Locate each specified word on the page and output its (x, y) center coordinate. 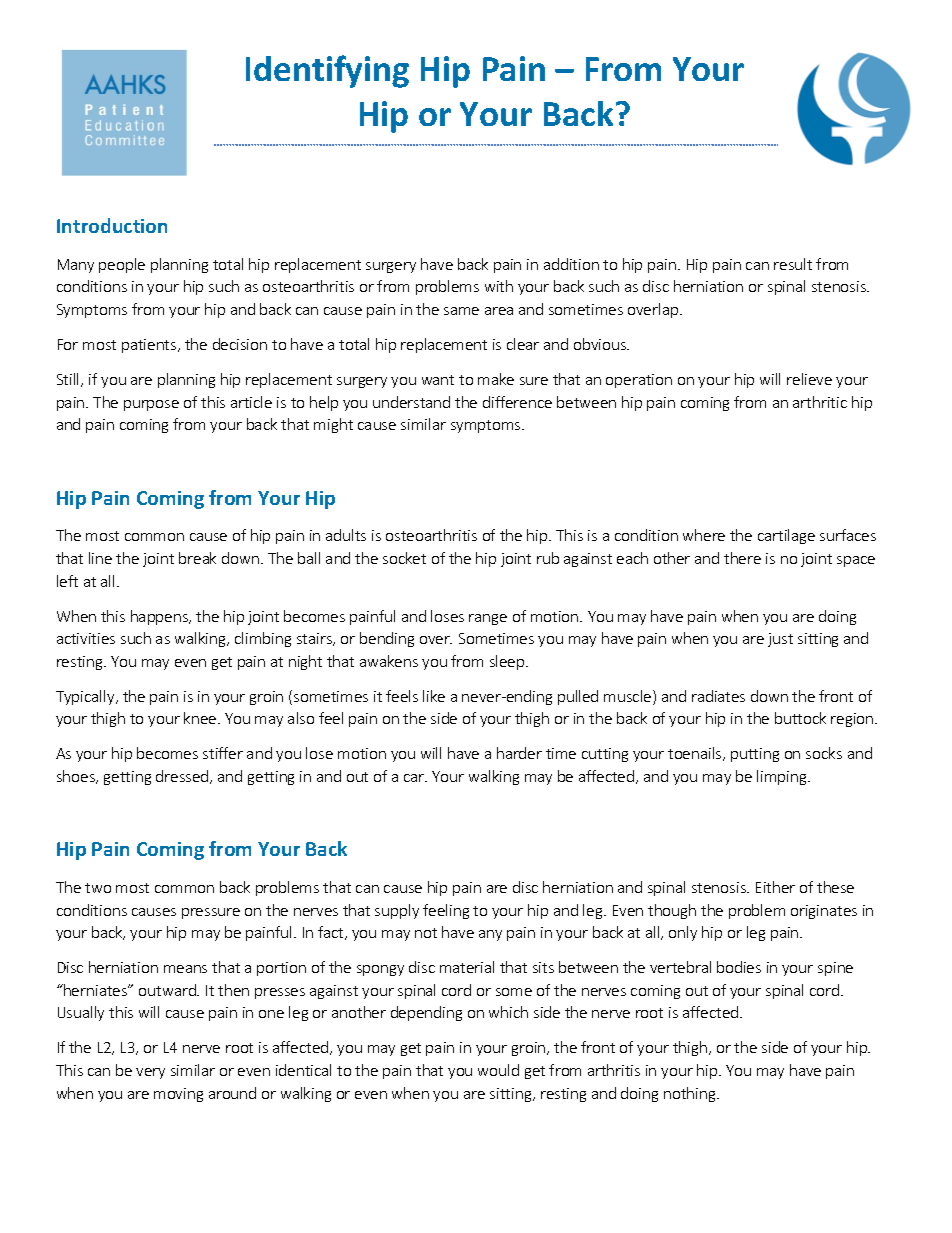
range (488, 619)
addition (571, 264)
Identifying (327, 71)
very (150, 1073)
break (197, 558)
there (742, 558)
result (793, 264)
